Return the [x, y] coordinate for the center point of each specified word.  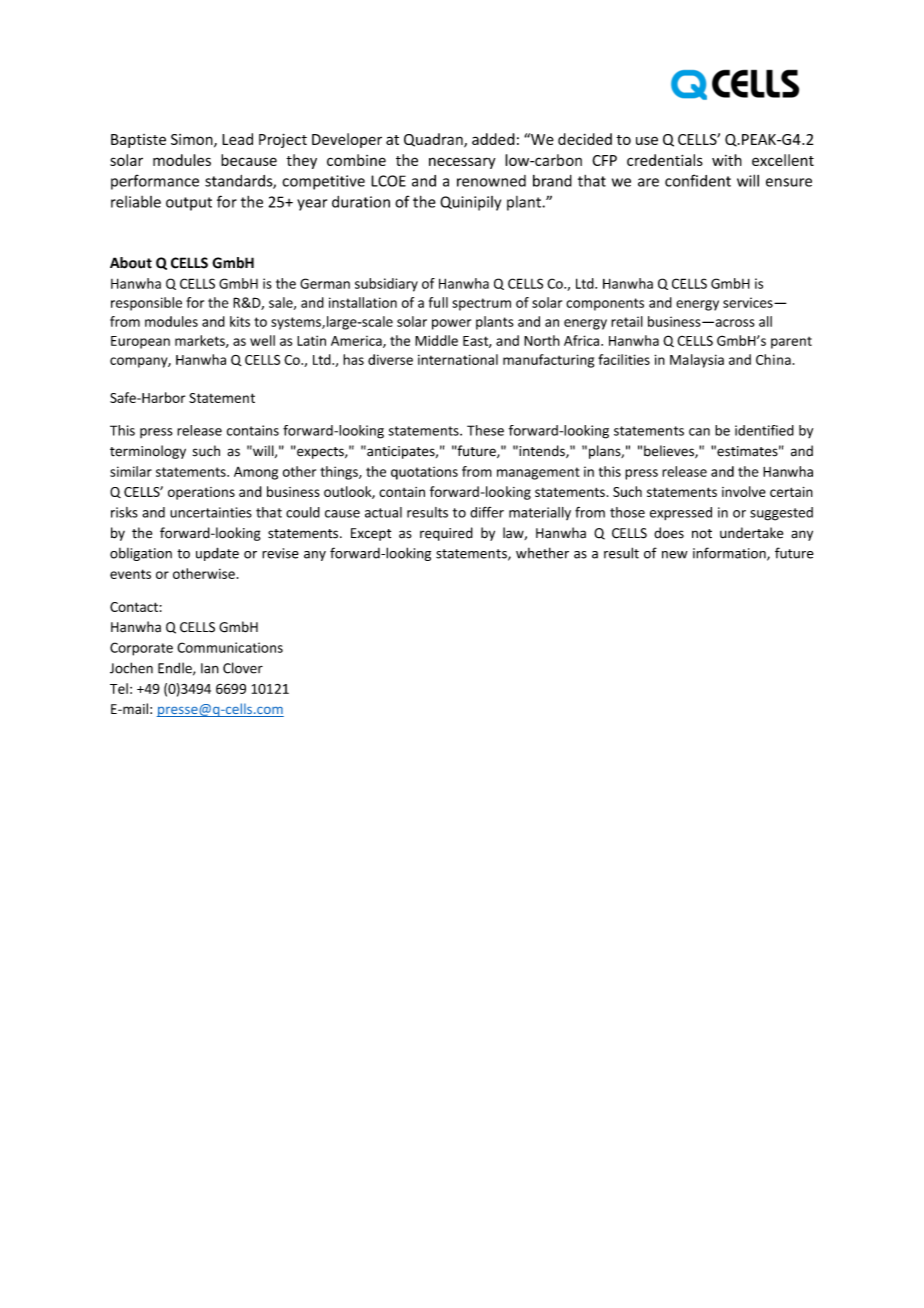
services [749, 302]
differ [487, 512]
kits [240, 321]
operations [201, 493]
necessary [462, 163]
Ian [210, 668]
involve [744, 491]
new [675, 555]
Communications [230, 647]
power [451, 324]
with [727, 160]
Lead [237, 139]
